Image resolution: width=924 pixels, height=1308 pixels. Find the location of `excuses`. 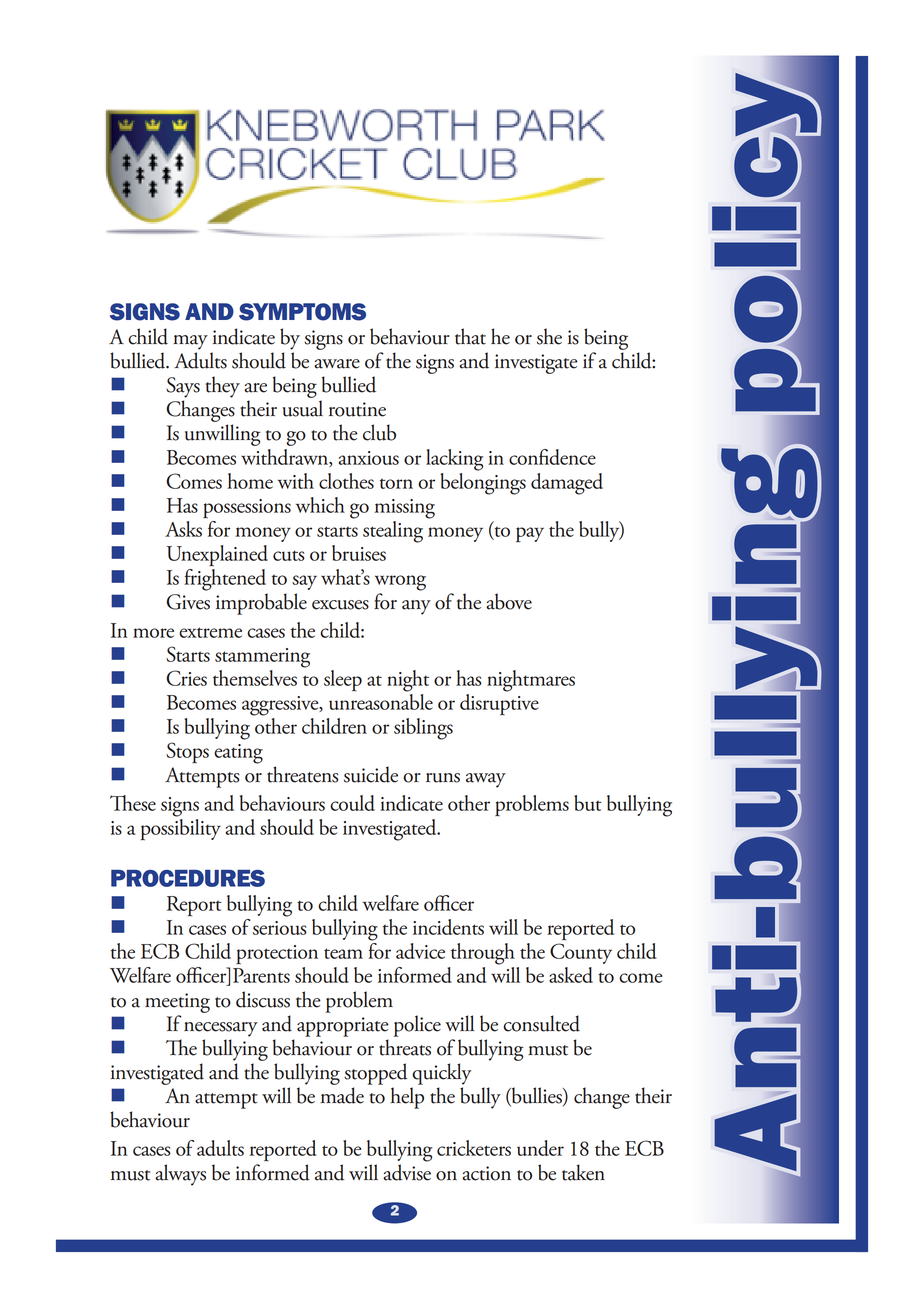

excuses is located at coordinates (340, 605).
